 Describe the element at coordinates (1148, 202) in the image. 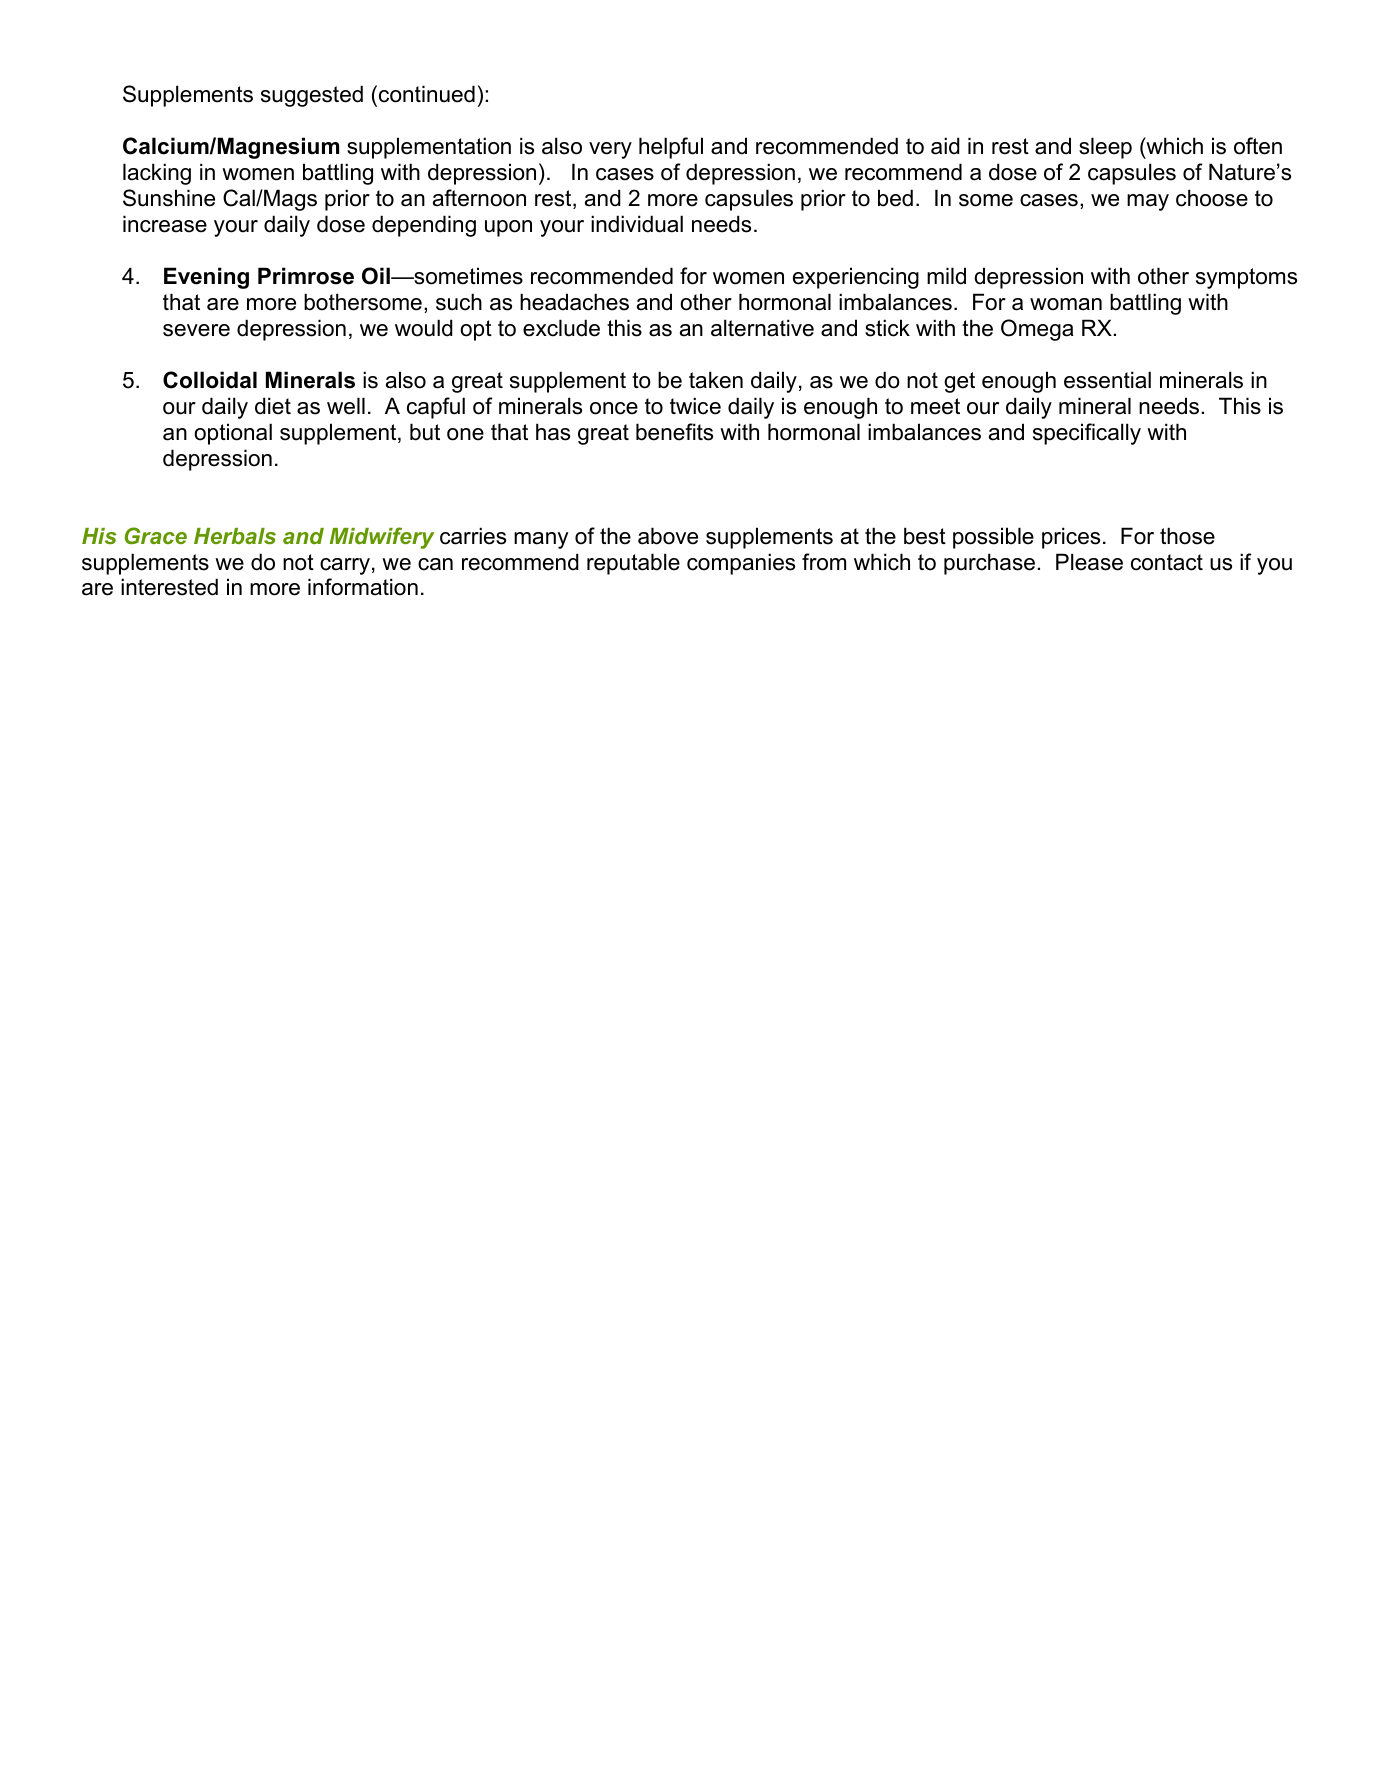

I see `may` at that location.
